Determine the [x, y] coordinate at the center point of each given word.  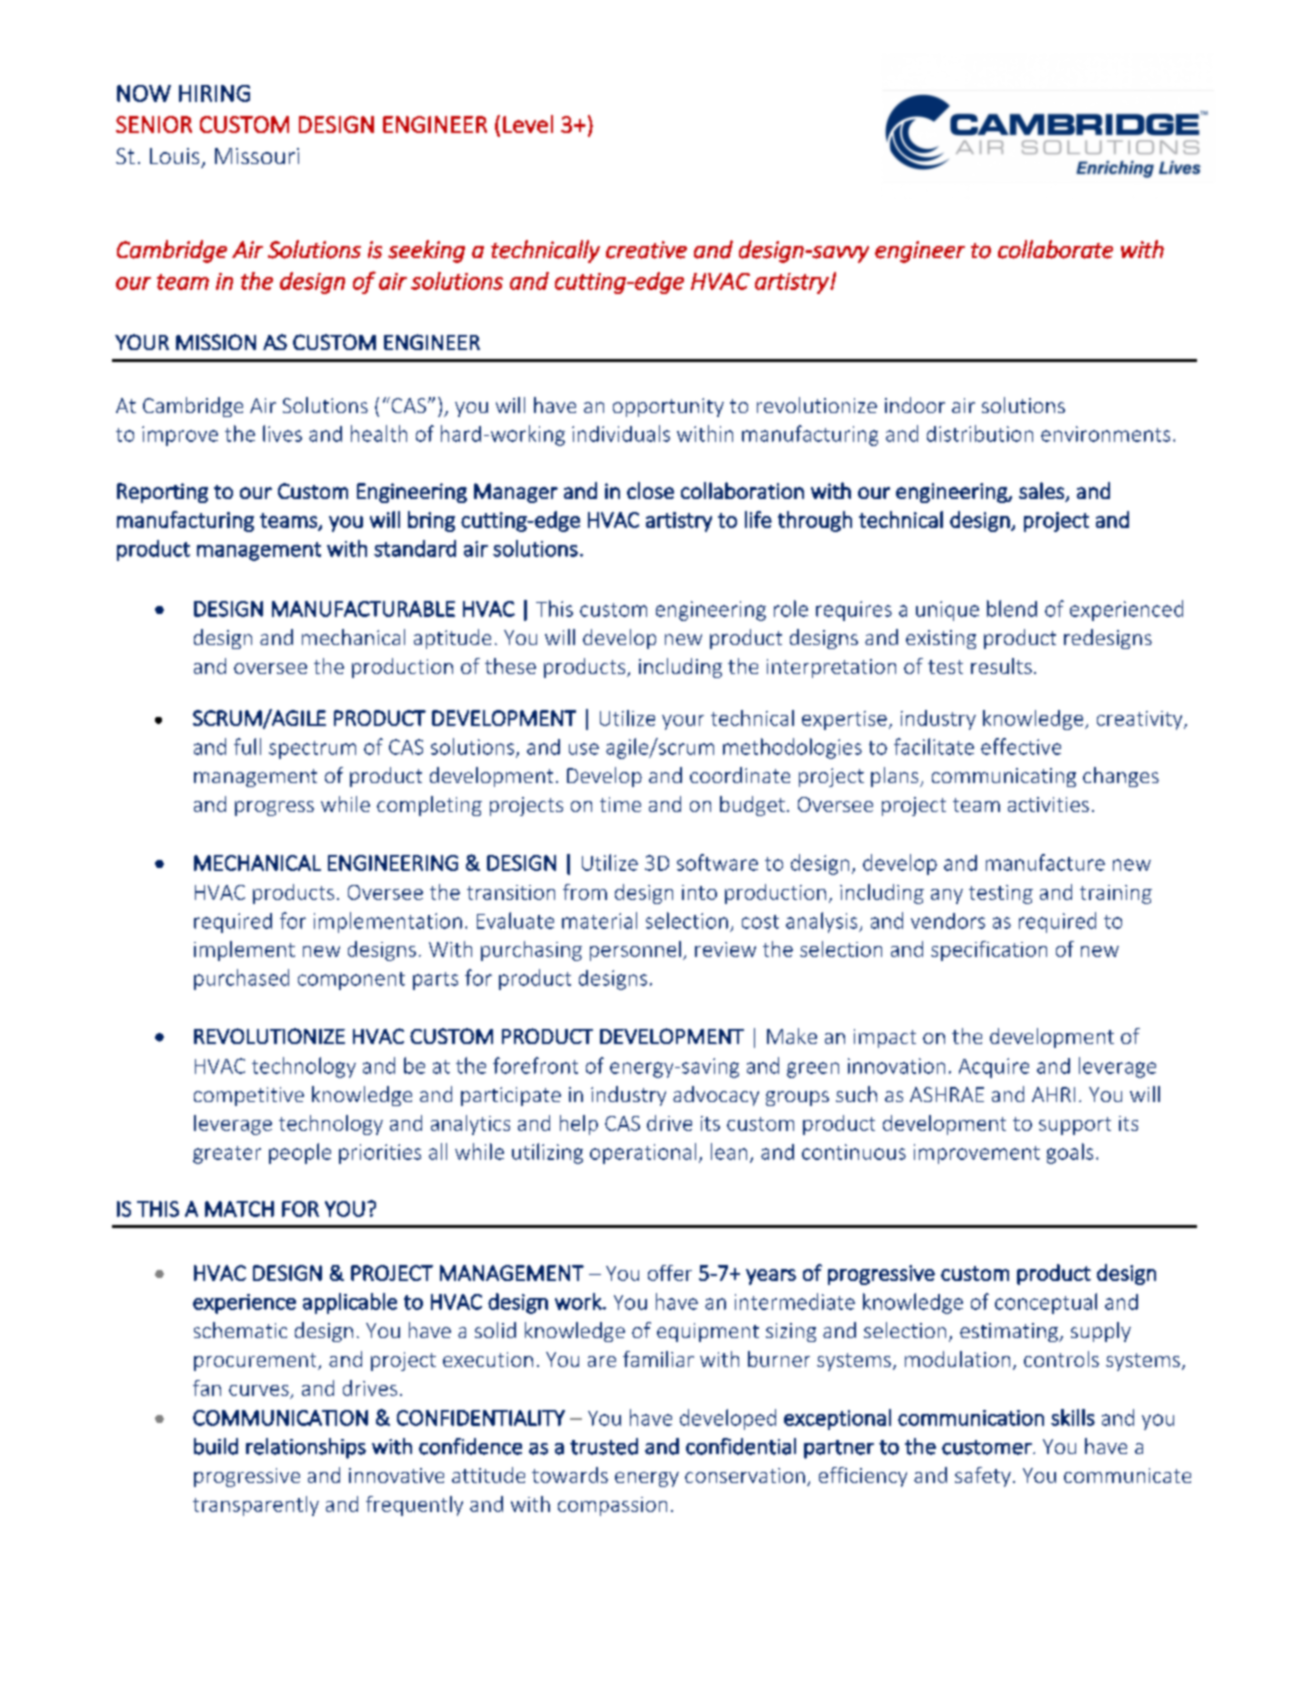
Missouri [257, 156]
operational [643, 1153]
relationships [306, 1448]
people [300, 1153]
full [247, 746]
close [650, 490]
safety [983, 1477]
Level [528, 124]
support [1075, 1126]
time [620, 804]
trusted [604, 1446]
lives [282, 433]
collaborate [1055, 249]
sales [1041, 490]
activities [1048, 804]
